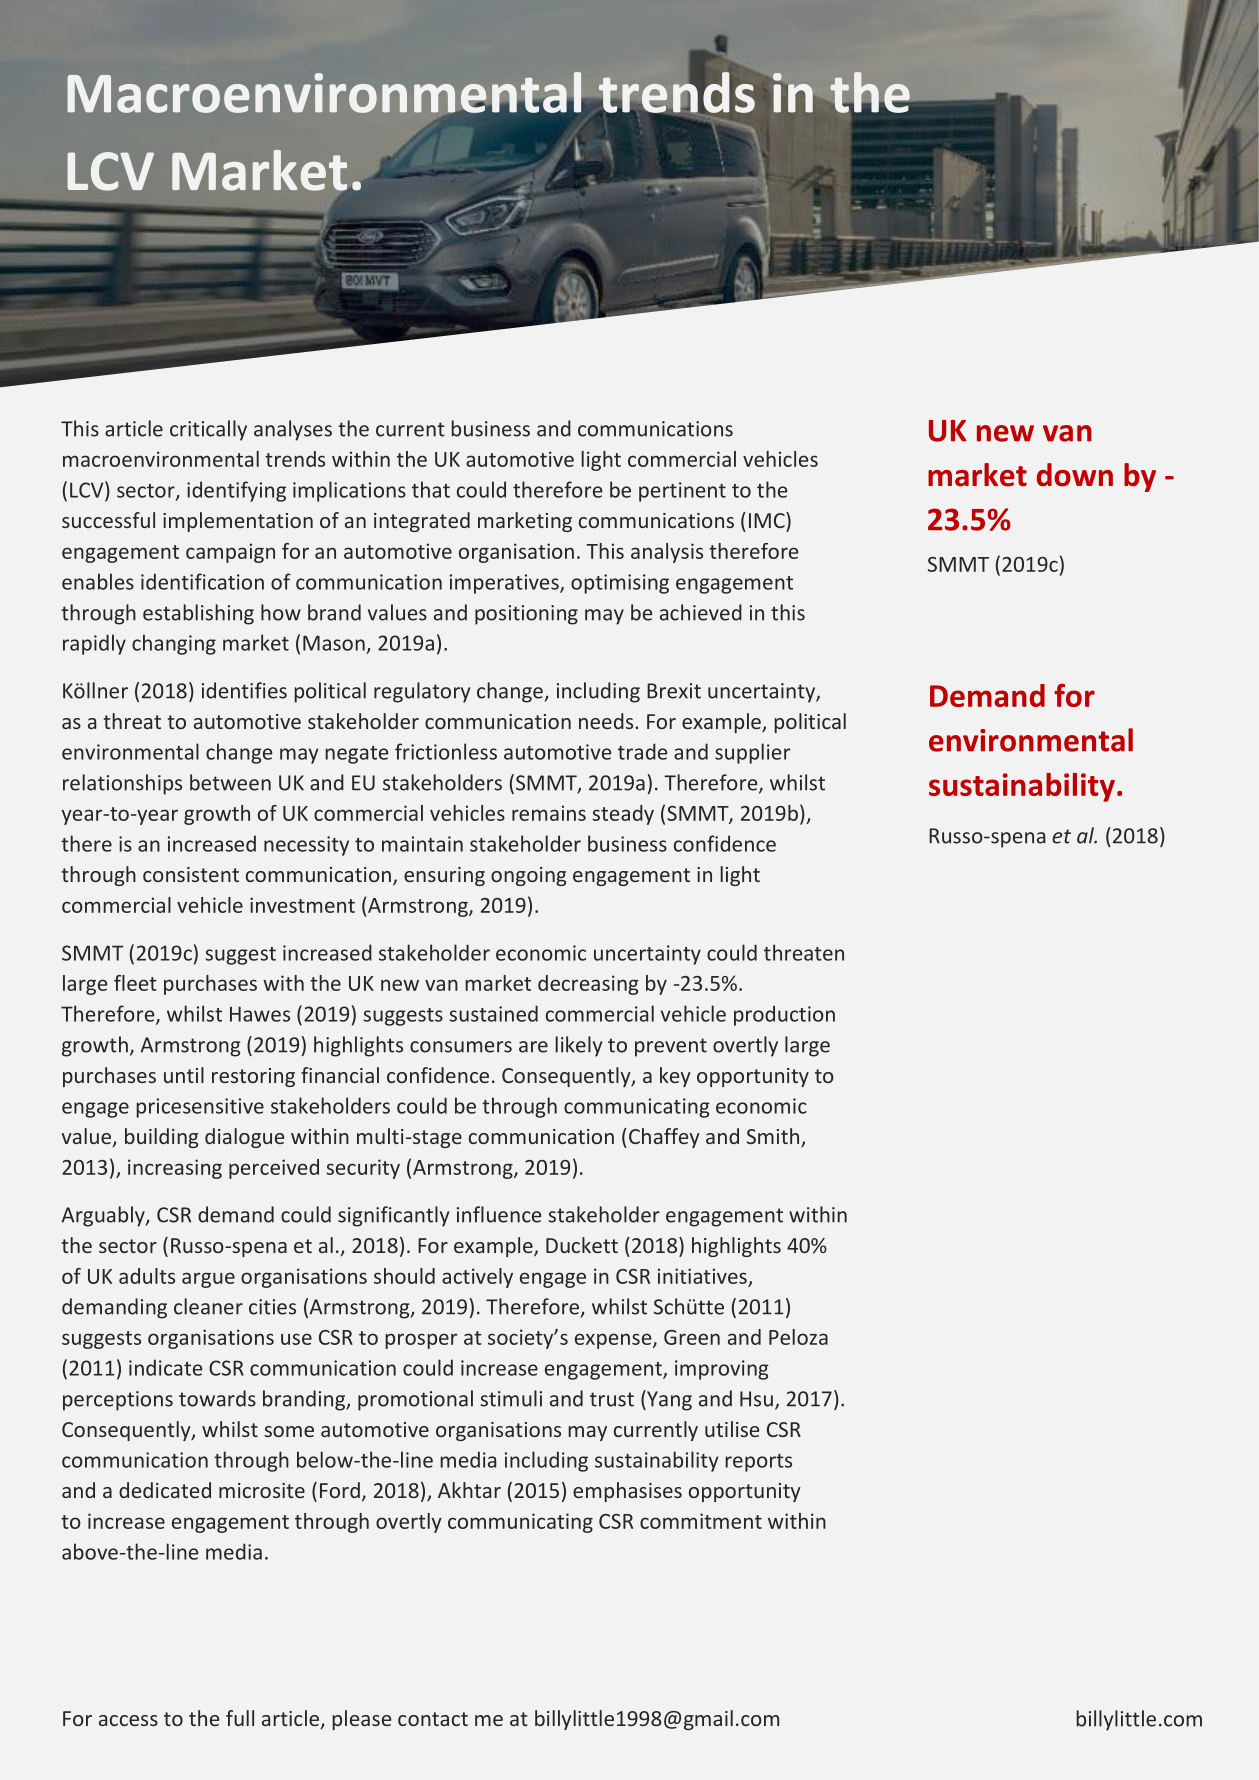 Image resolution: width=1259 pixels, height=1780 pixels. I want to click on supplier, so click(752, 753).
